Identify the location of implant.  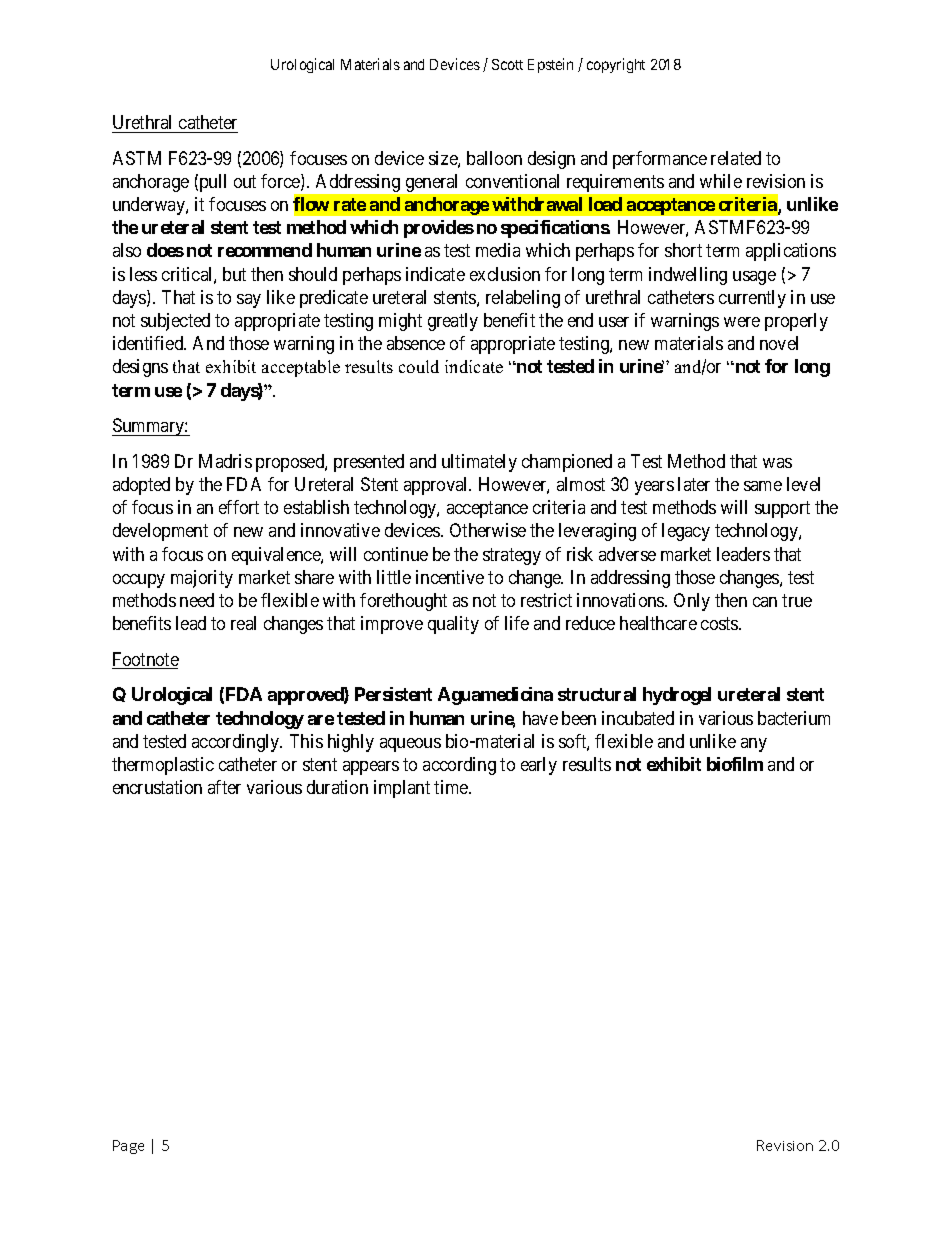
(402, 789).
